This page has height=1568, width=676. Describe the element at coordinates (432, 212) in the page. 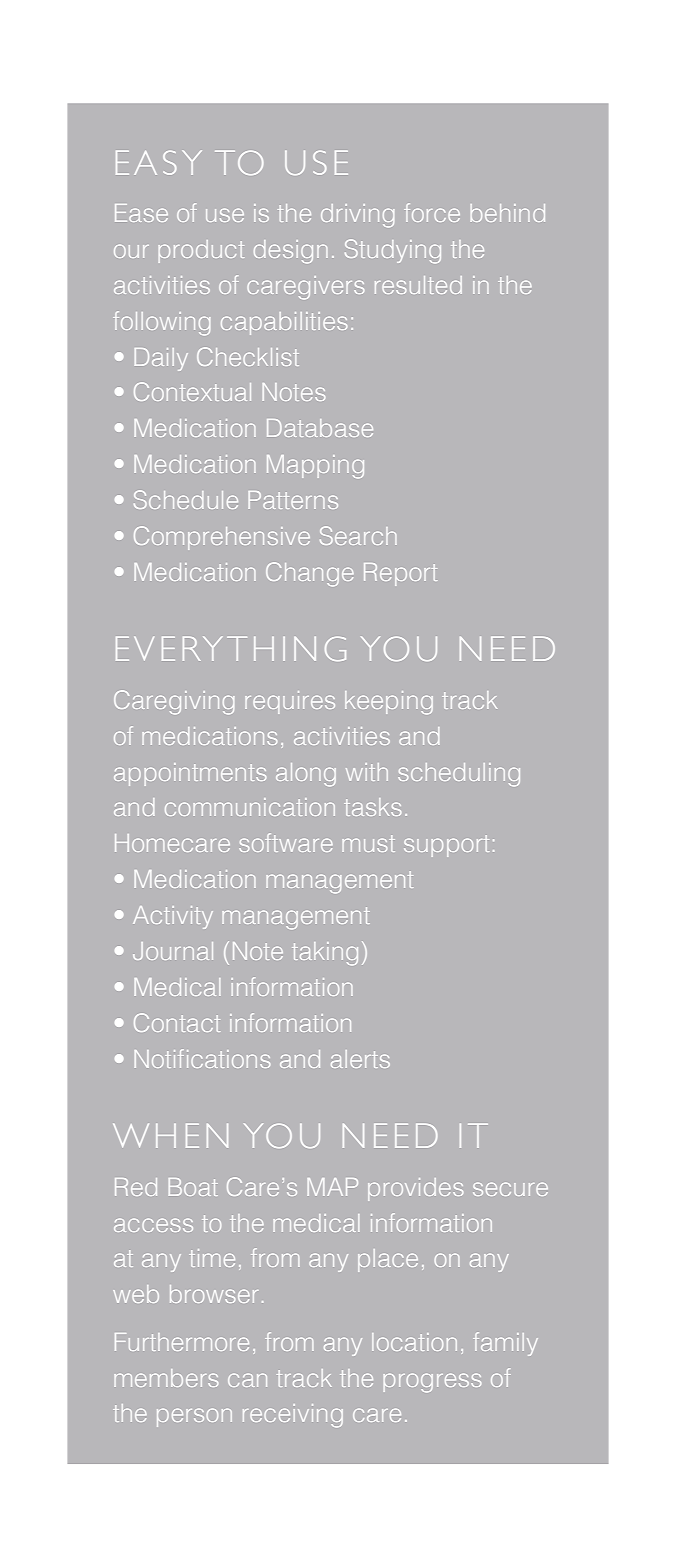

I see `force` at that location.
